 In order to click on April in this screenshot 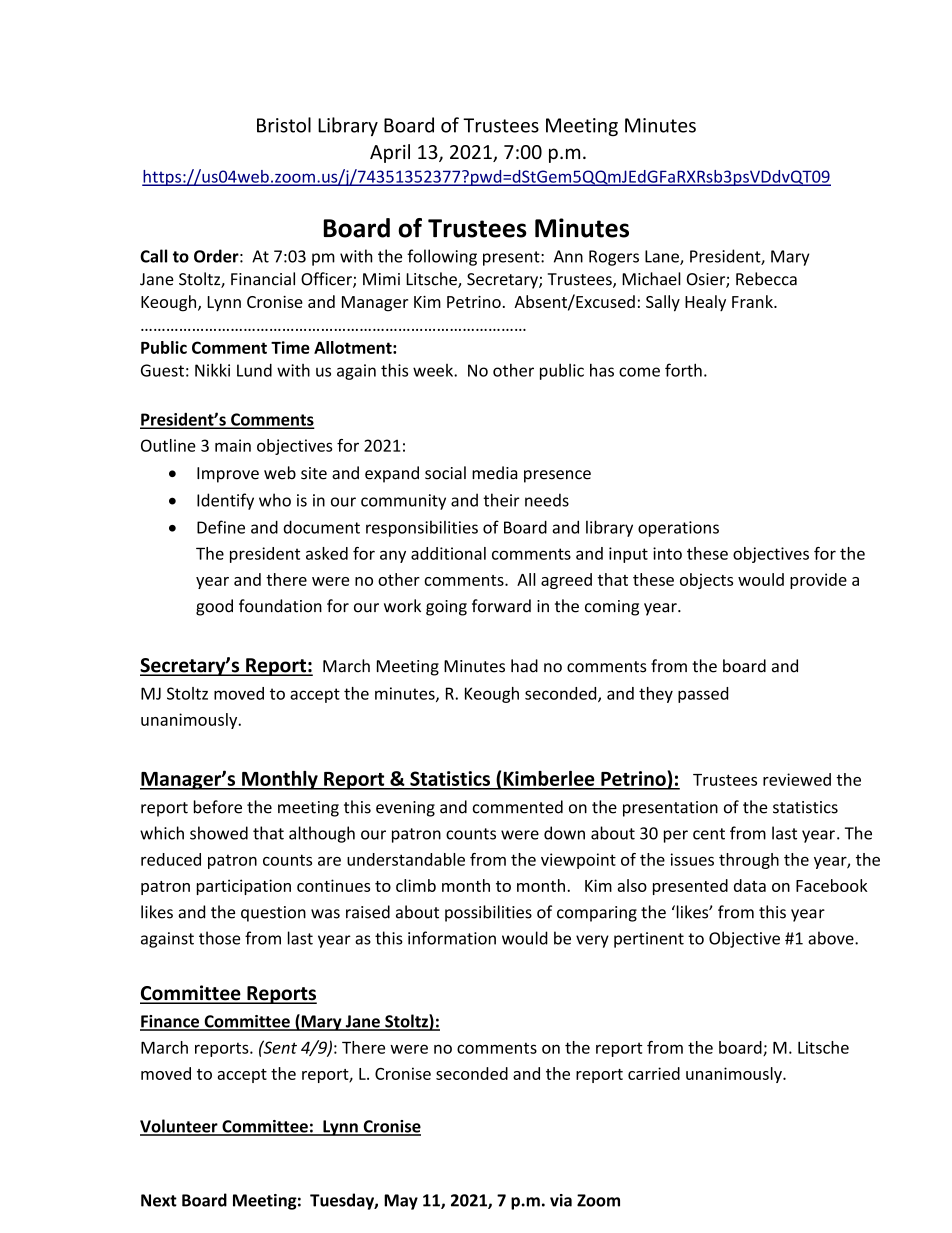, I will do `click(390, 153)`.
